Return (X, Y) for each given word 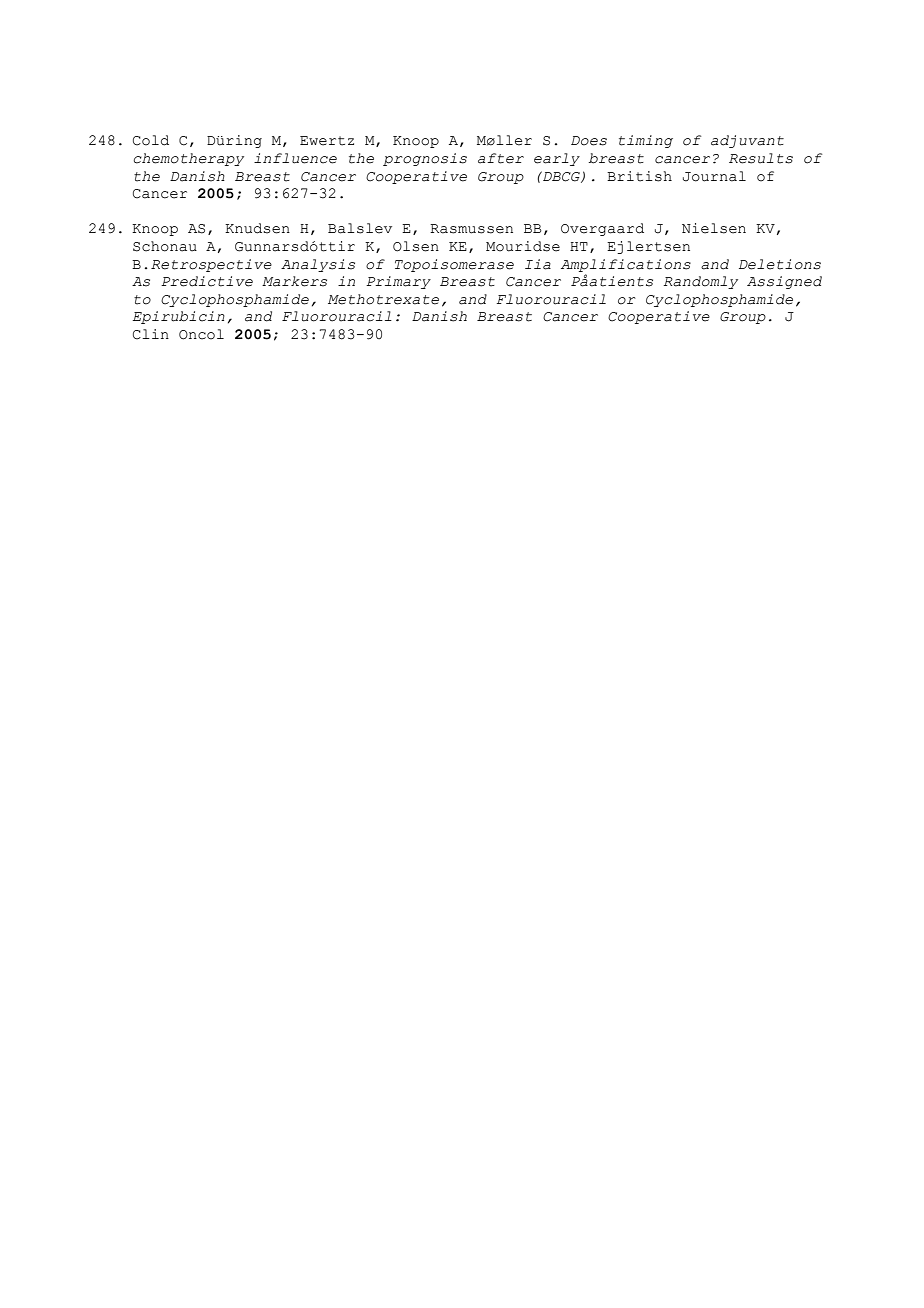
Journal (714, 176)
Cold (151, 140)
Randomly (700, 282)
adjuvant (747, 141)
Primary (398, 282)
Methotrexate (383, 299)
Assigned (784, 282)
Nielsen (714, 228)
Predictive (207, 281)
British (639, 176)
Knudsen (257, 228)
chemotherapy (188, 159)
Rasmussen (471, 229)
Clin (151, 334)
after (501, 158)
